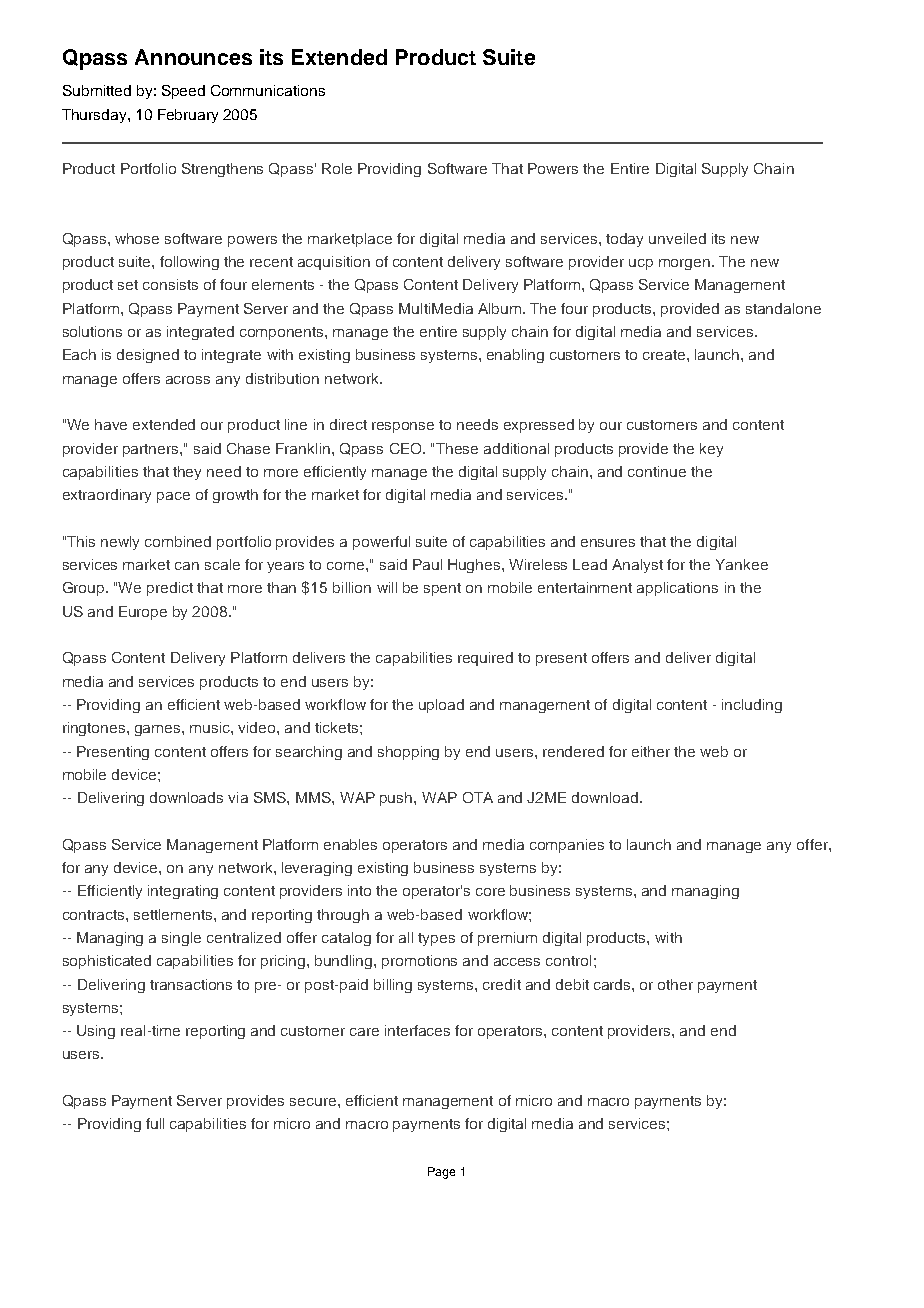 The image size is (924, 1308). Describe the element at coordinates (183, 92) in the screenshot. I see `Speed` at that location.
